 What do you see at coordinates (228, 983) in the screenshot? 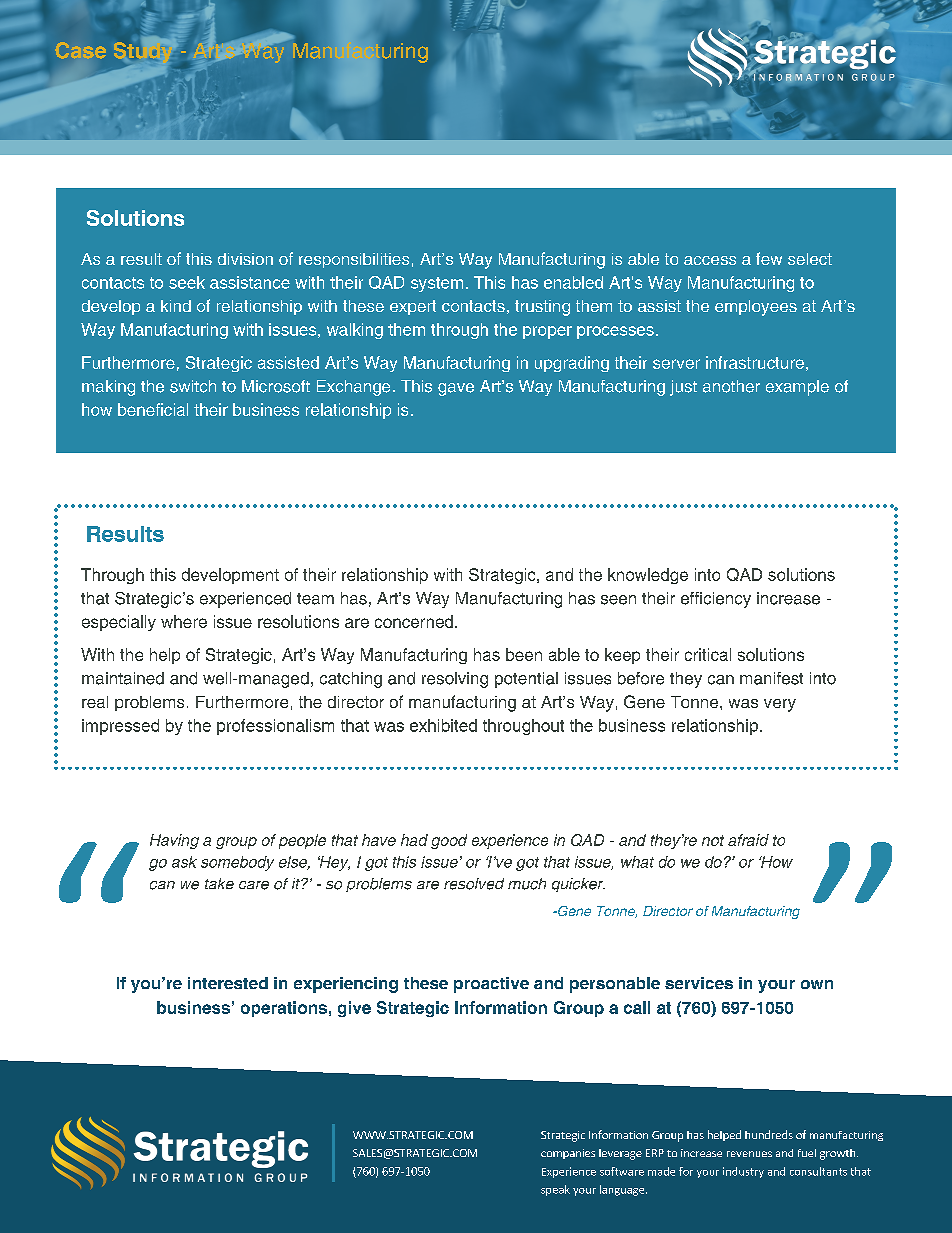
I see `interested` at bounding box center [228, 983].
